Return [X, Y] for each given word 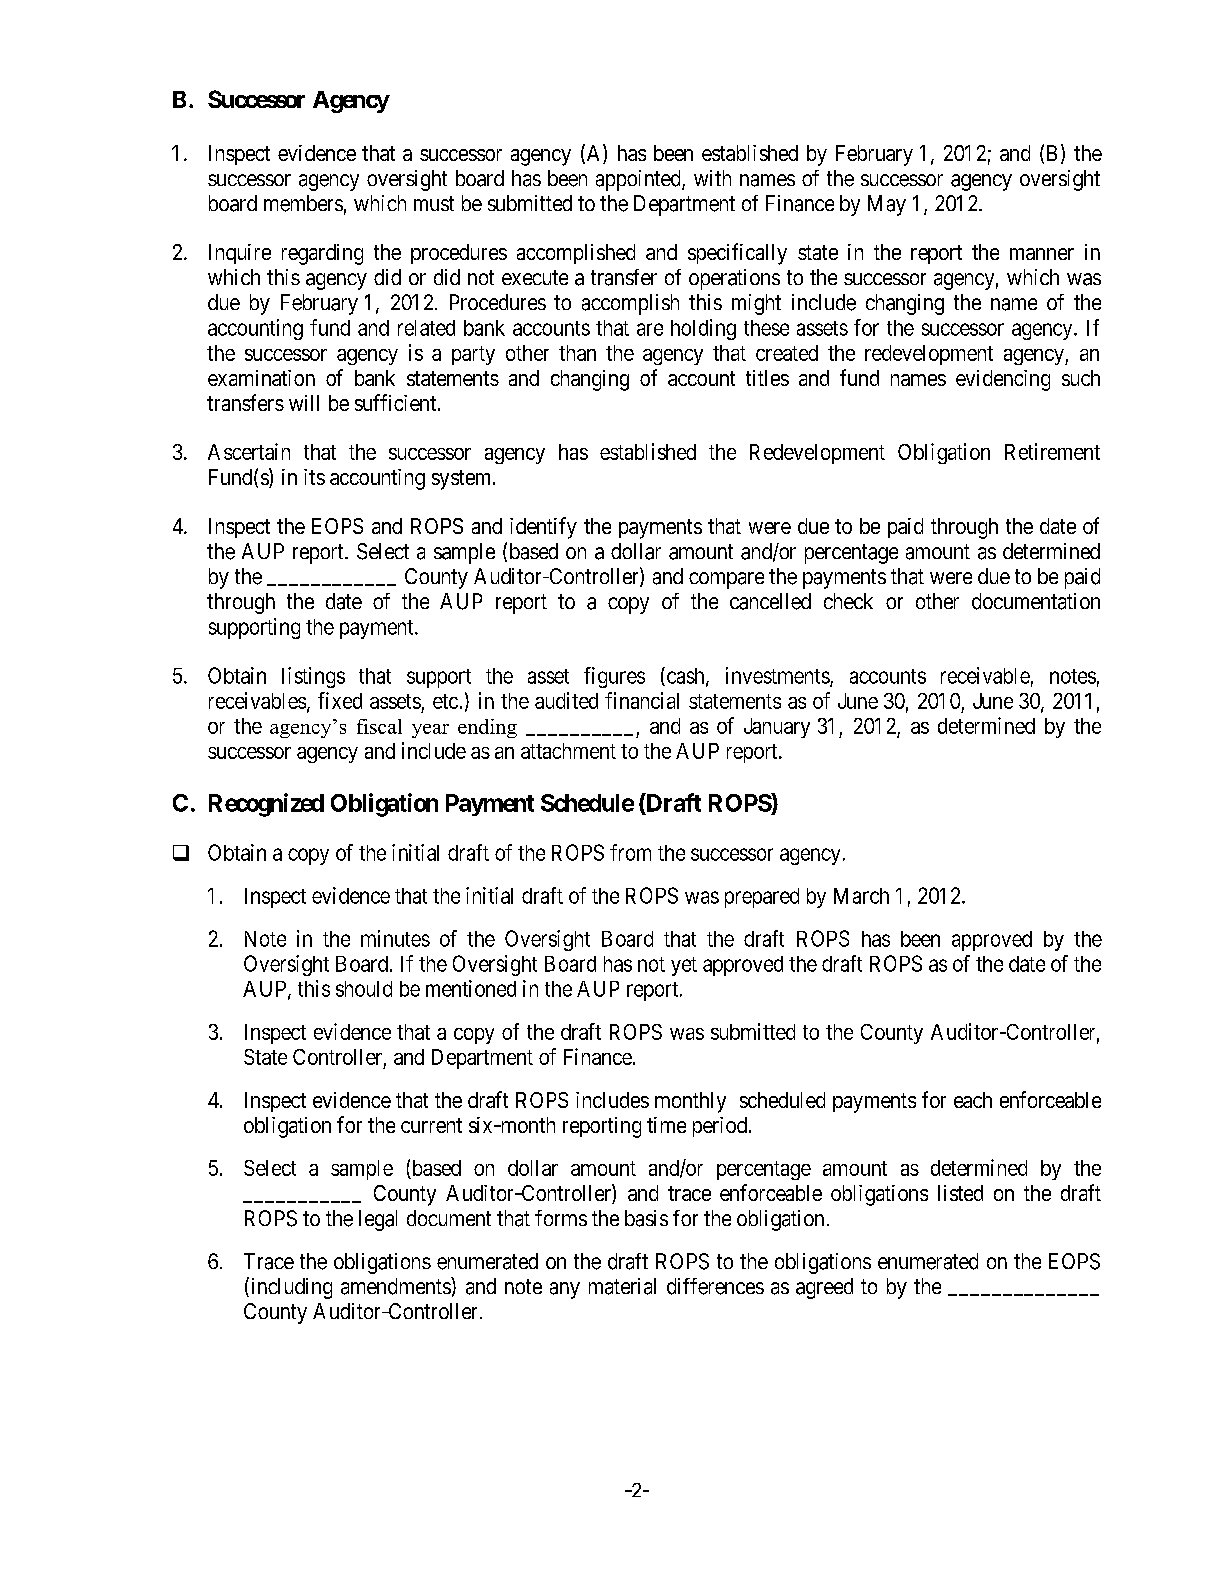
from [630, 852]
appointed [639, 180]
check [848, 601]
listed [960, 1193]
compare [726, 580]
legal [378, 1220]
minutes [395, 938]
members [303, 203]
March [861, 896]
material [622, 1286]
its [314, 477]
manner [1042, 254]
